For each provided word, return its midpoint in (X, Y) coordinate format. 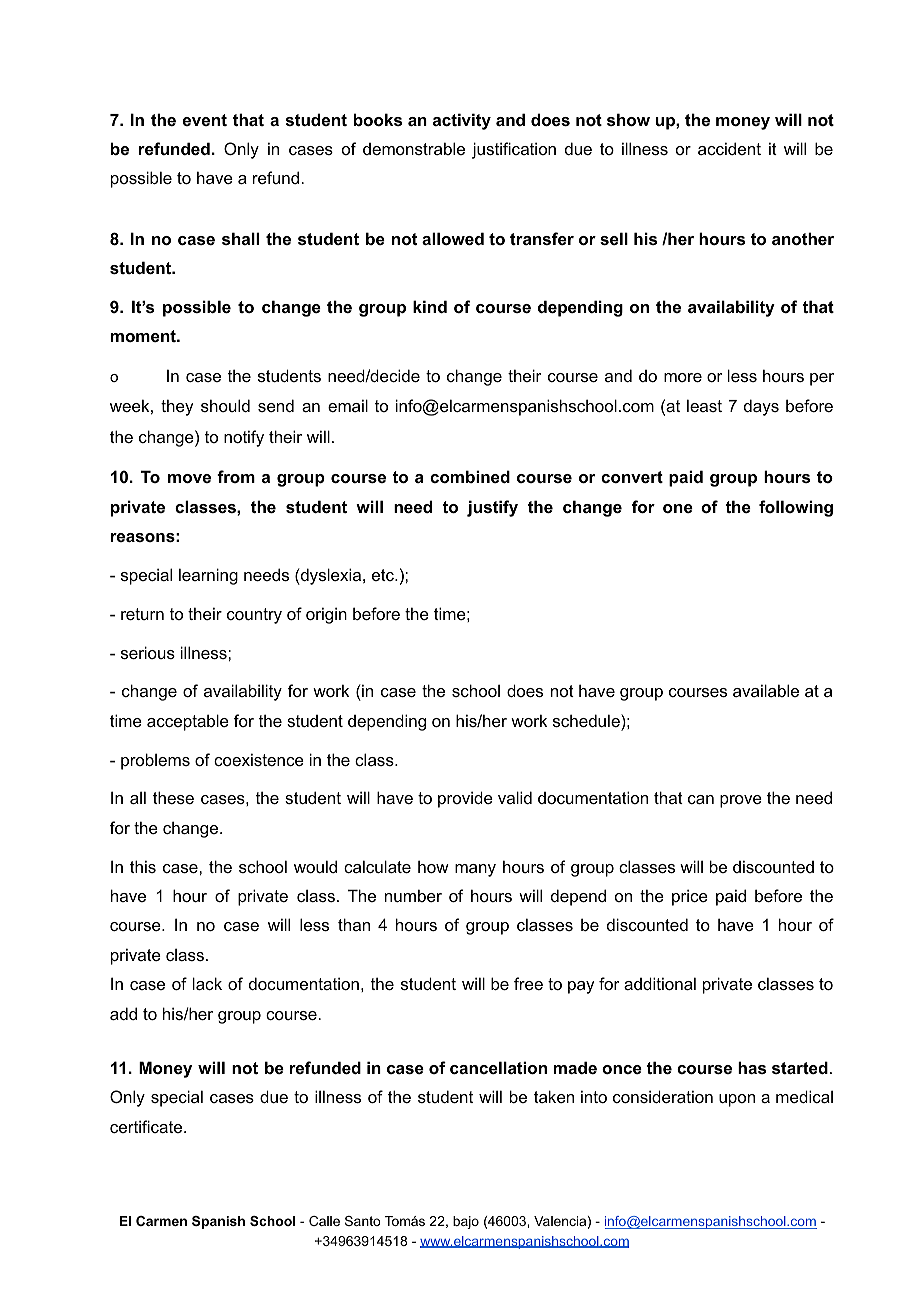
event (205, 120)
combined (470, 476)
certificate (147, 1126)
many (475, 870)
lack (207, 983)
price (690, 897)
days (761, 407)
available (766, 690)
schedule (587, 720)
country (254, 616)
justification (514, 150)
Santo (363, 1221)
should (225, 405)
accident (729, 148)
